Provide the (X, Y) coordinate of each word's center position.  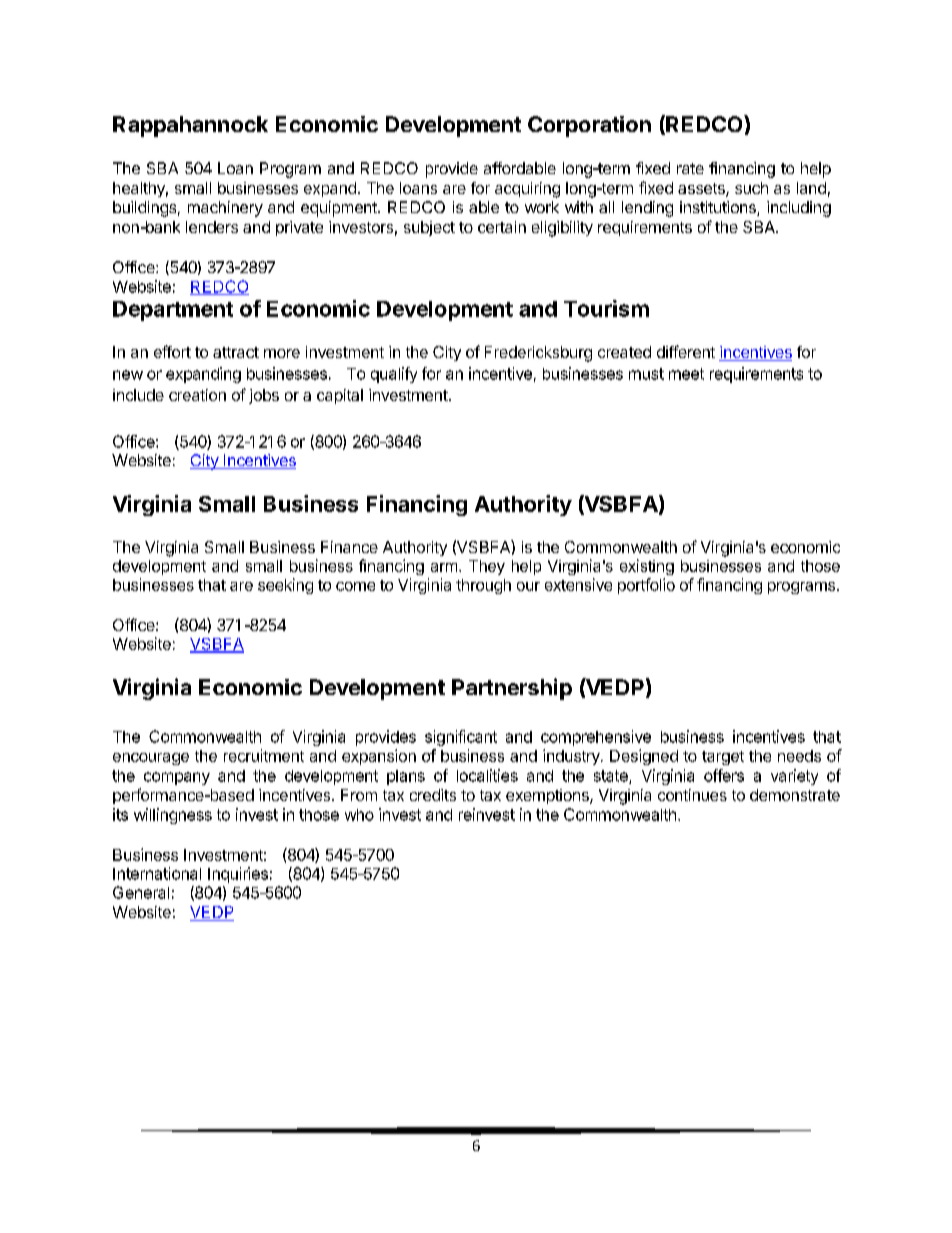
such (751, 188)
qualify (394, 375)
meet (686, 374)
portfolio (646, 586)
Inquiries (238, 875)
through (483, 586)
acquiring (527, 190)
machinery (225, 209)
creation (197, 395)
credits (433, 795)
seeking (285, 586)
